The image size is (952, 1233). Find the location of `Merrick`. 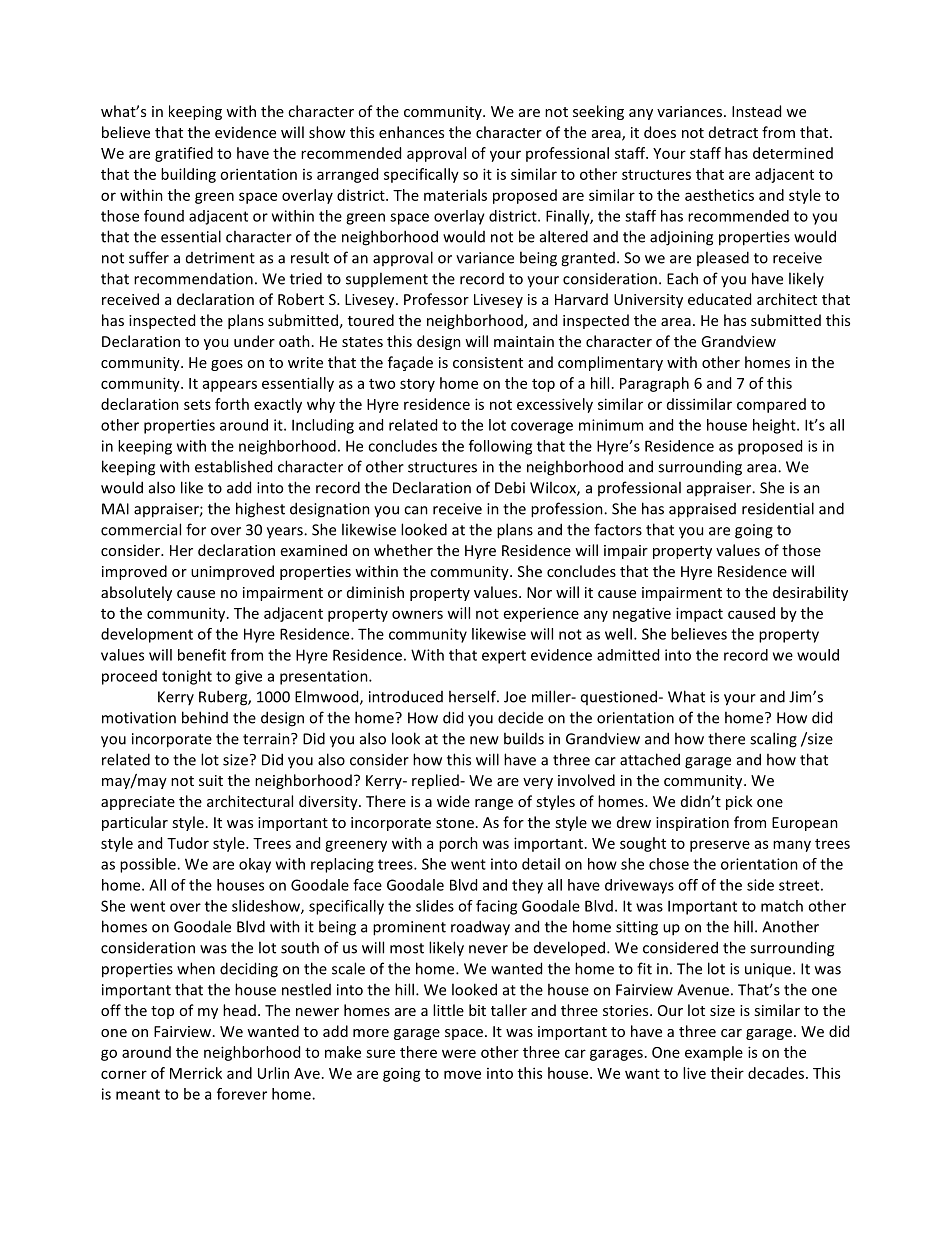

Merrick is located at coordinates (196, 1073).
